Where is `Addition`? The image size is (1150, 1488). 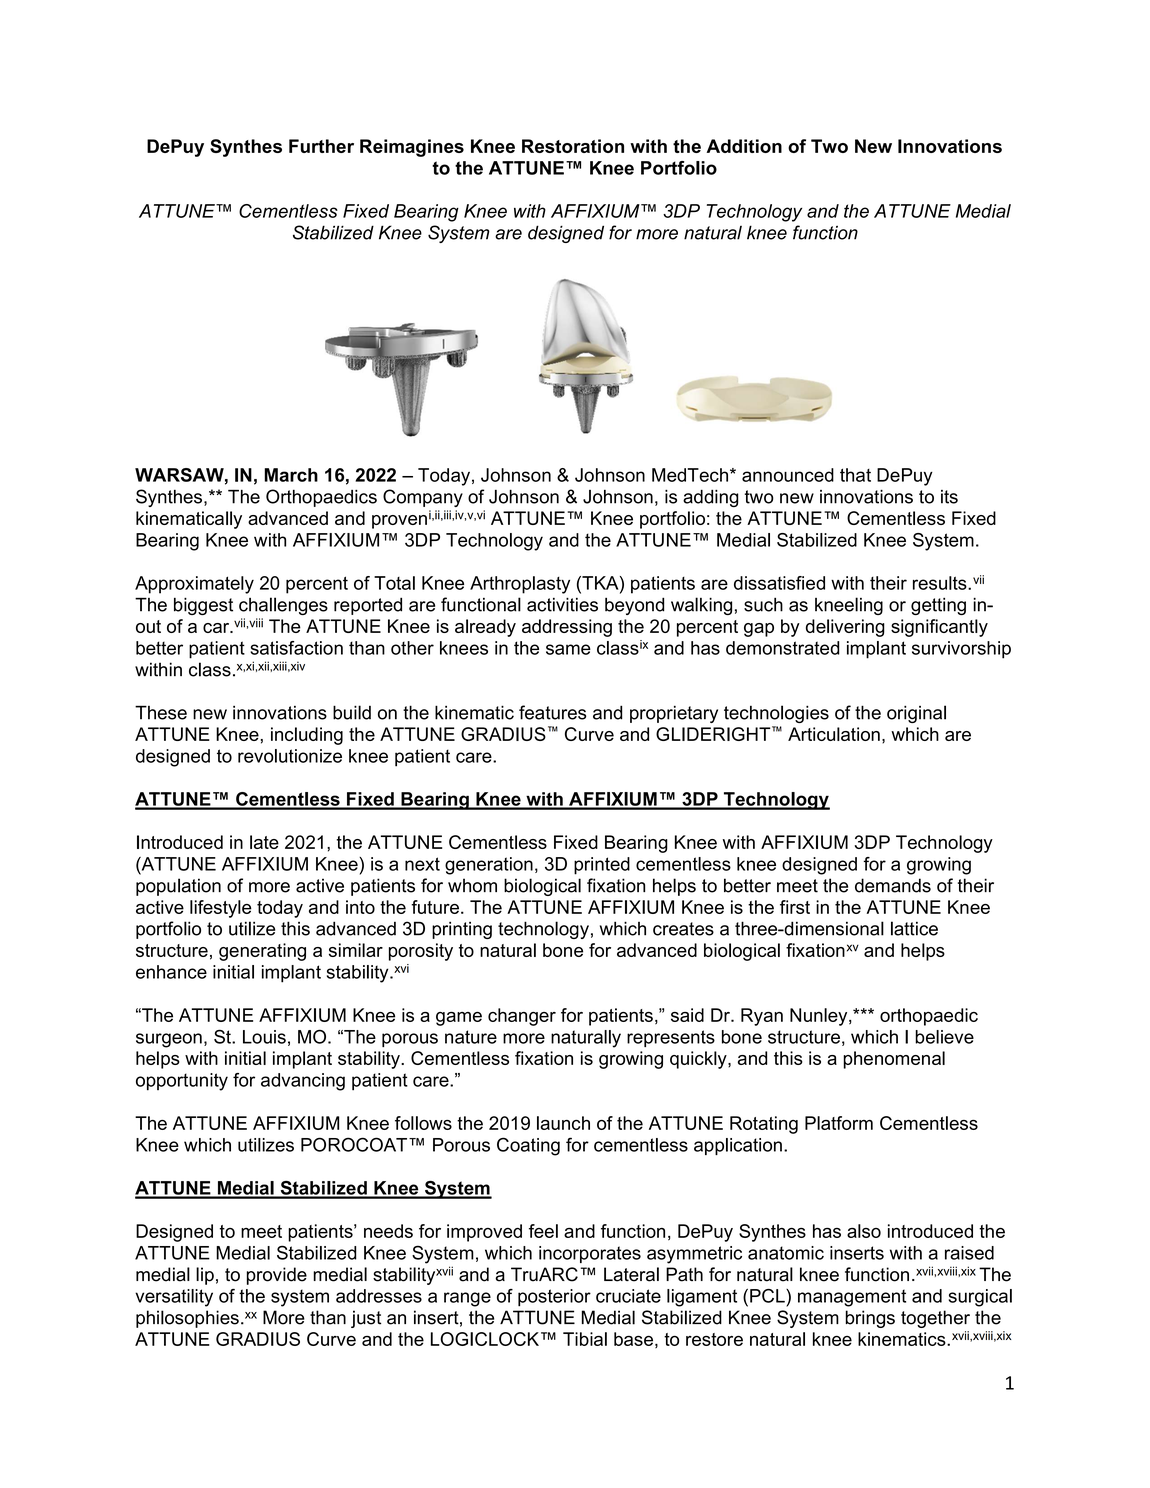 Addition is located at coordinates (744, 146).
